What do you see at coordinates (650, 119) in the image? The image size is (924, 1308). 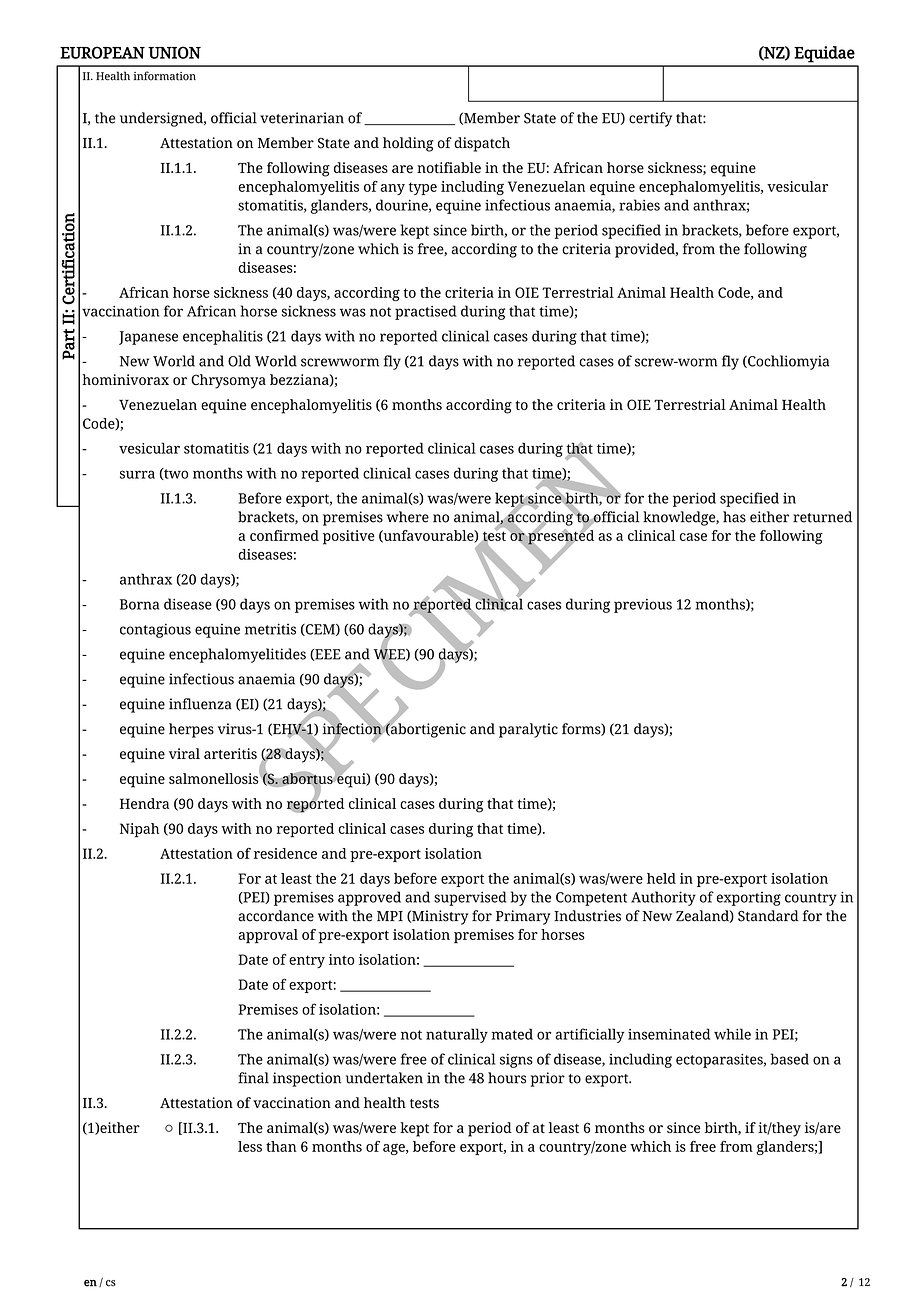 I see `certify` at bounding box center [650, 119].
